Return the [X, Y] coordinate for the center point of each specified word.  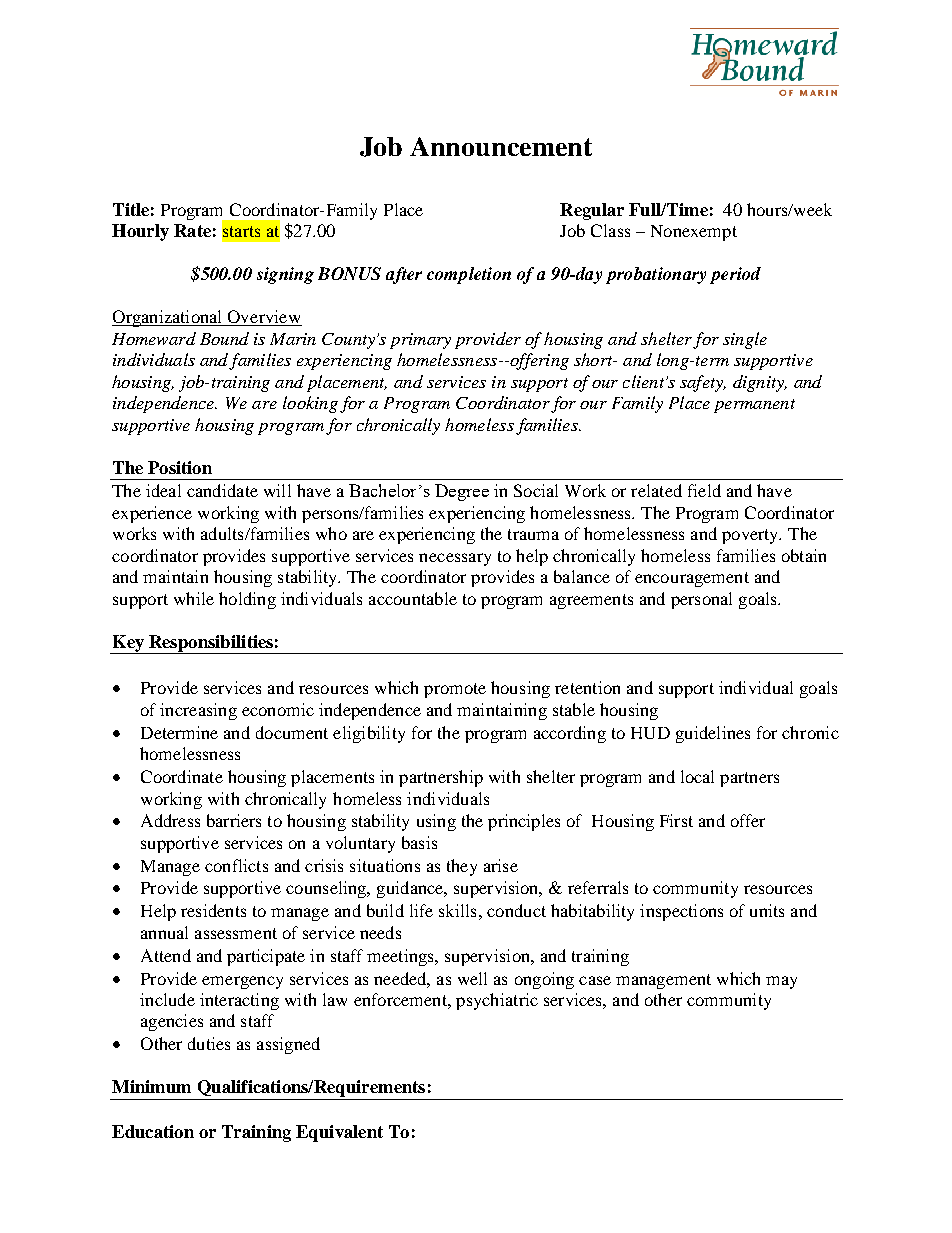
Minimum [151, 1086]
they [462, 867]
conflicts [236, 865]
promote [455, 690]
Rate [192, 230]
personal [701, 600]
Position [180, 467]
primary [420, 341]
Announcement [501, 146]
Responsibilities [211, 644]
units [767, 910]
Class [610, 230]
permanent [754, 406]
